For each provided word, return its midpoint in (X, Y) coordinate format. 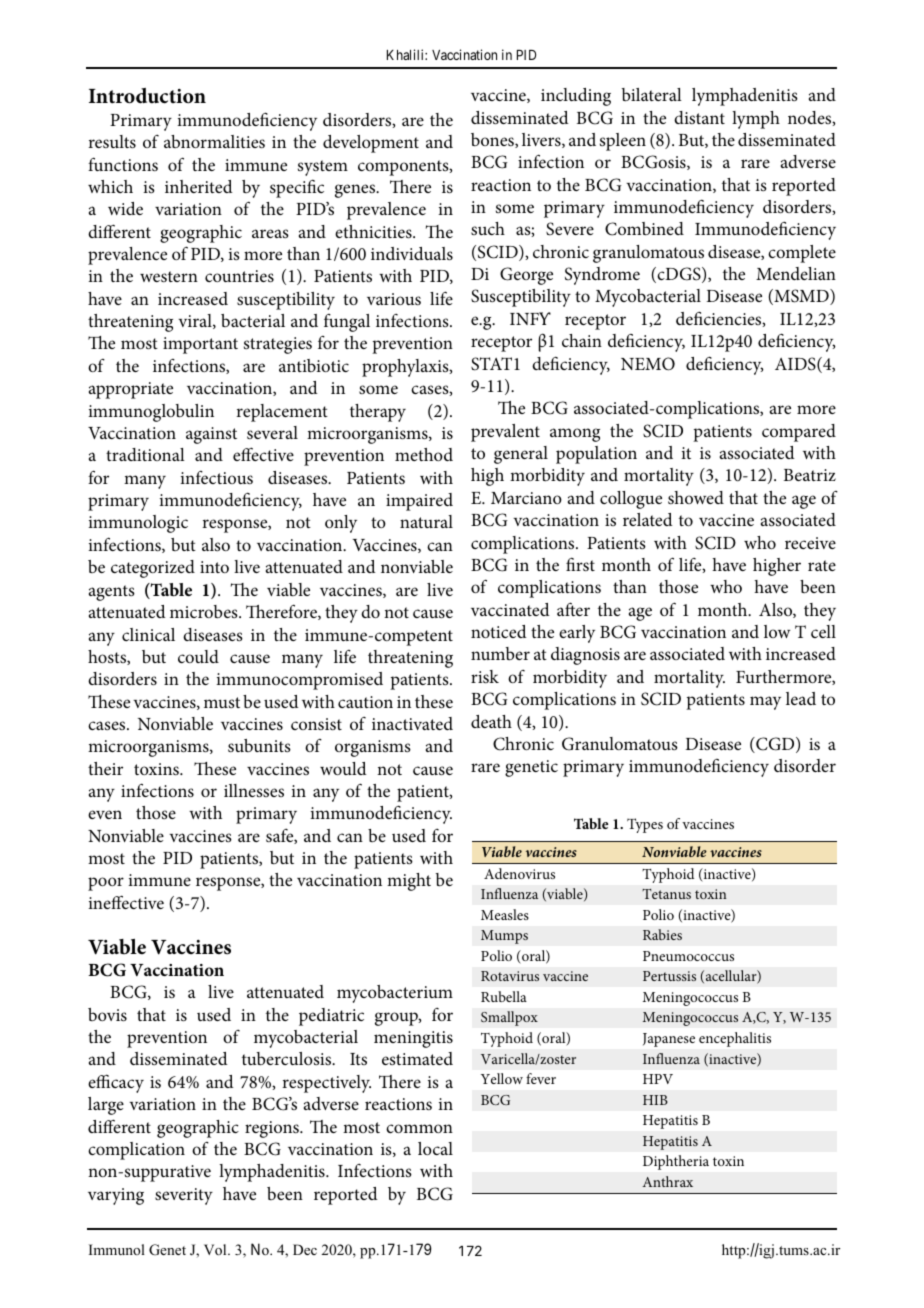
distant (699, 117)
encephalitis (735, 1039)
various (394, 299)
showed (696, 497)
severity (184, 1196)
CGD (775, 745)
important (200, 345)
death (491, 721)
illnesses (254, 790)
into (214, 567)
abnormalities (214, 141)
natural (426, 521)
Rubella (504, 996)
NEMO (648, 364)
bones (493, 140)
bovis (107, 1015)
